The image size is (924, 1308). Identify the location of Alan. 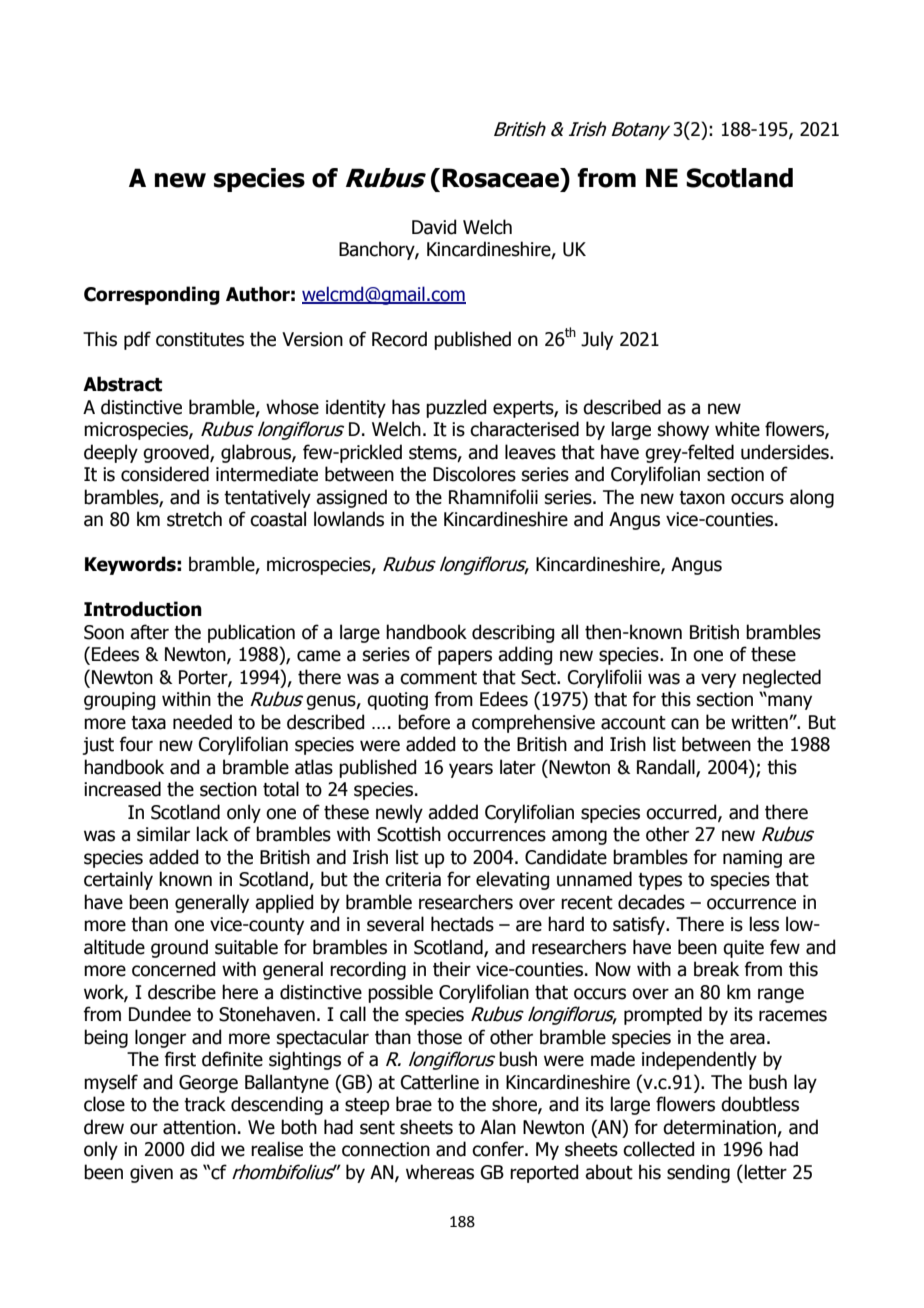
(498, 1127).
